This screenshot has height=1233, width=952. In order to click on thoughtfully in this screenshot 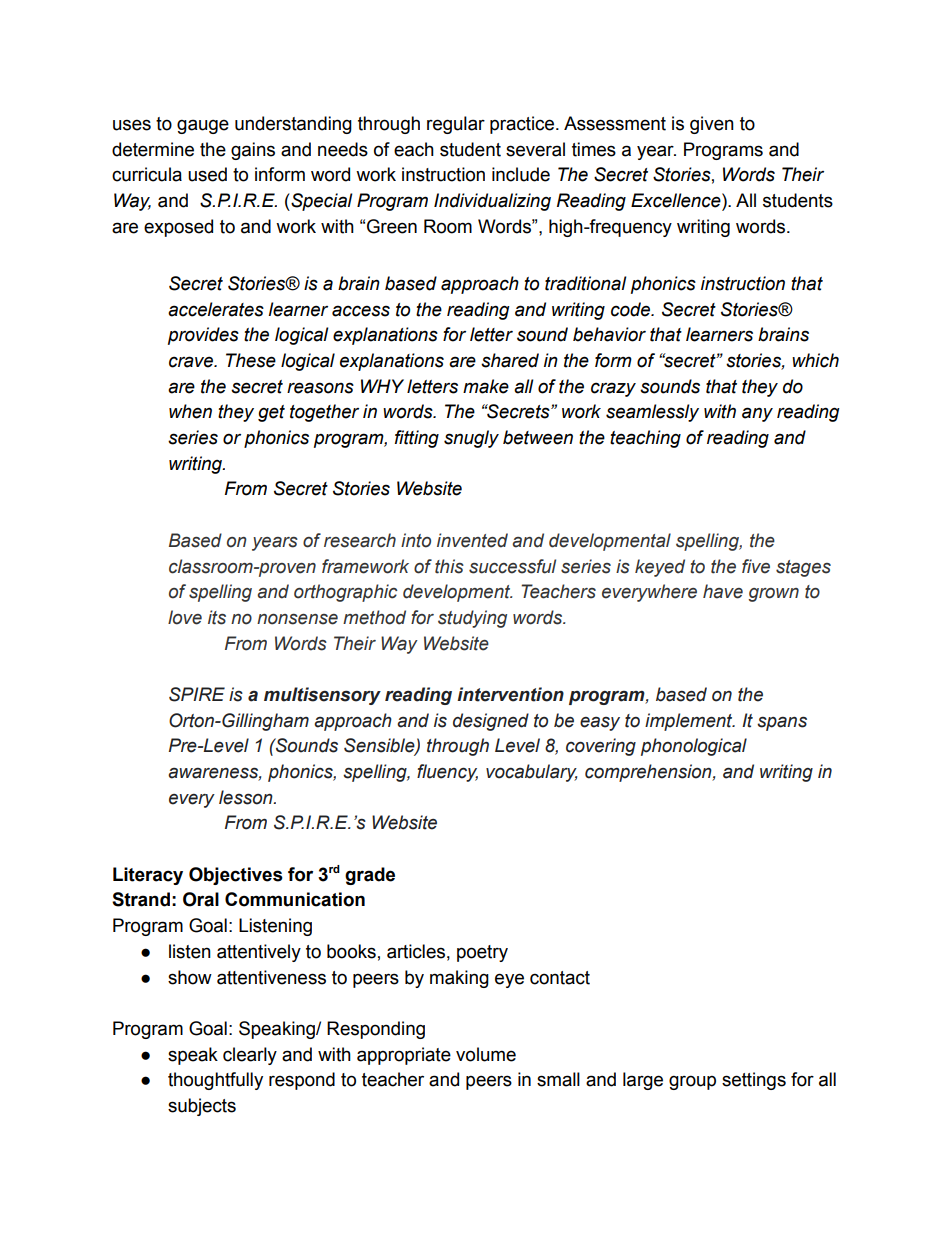, I will do `click(215, 1081)`.
